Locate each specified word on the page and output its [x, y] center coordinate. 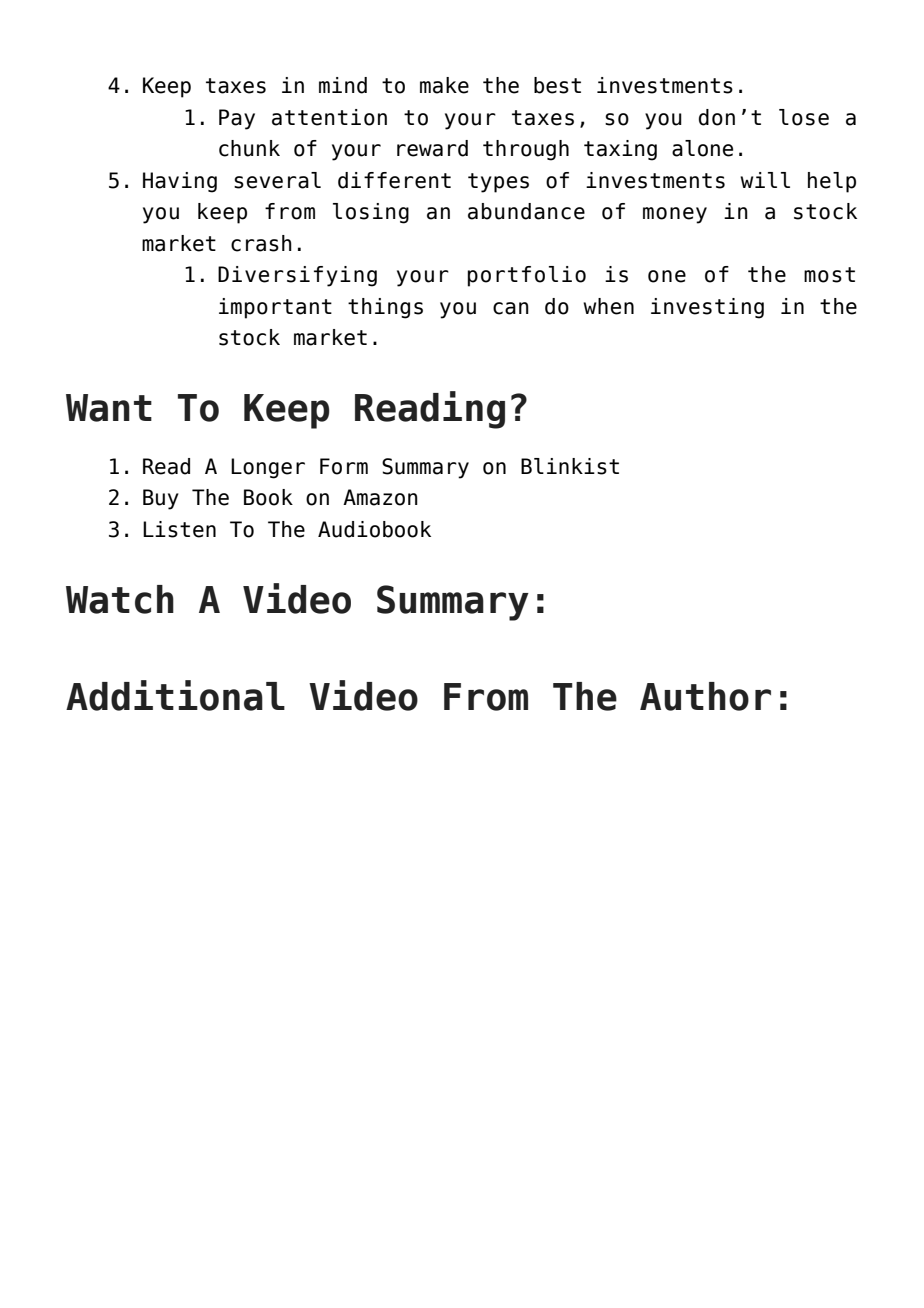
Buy [161, 499]
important [275, 308]
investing [707, 308]
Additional [175, 695]
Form [344, 466]
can [511, 308]
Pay [237, 119]
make [444, 85]
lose [804, 117]
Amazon [380, 497]
